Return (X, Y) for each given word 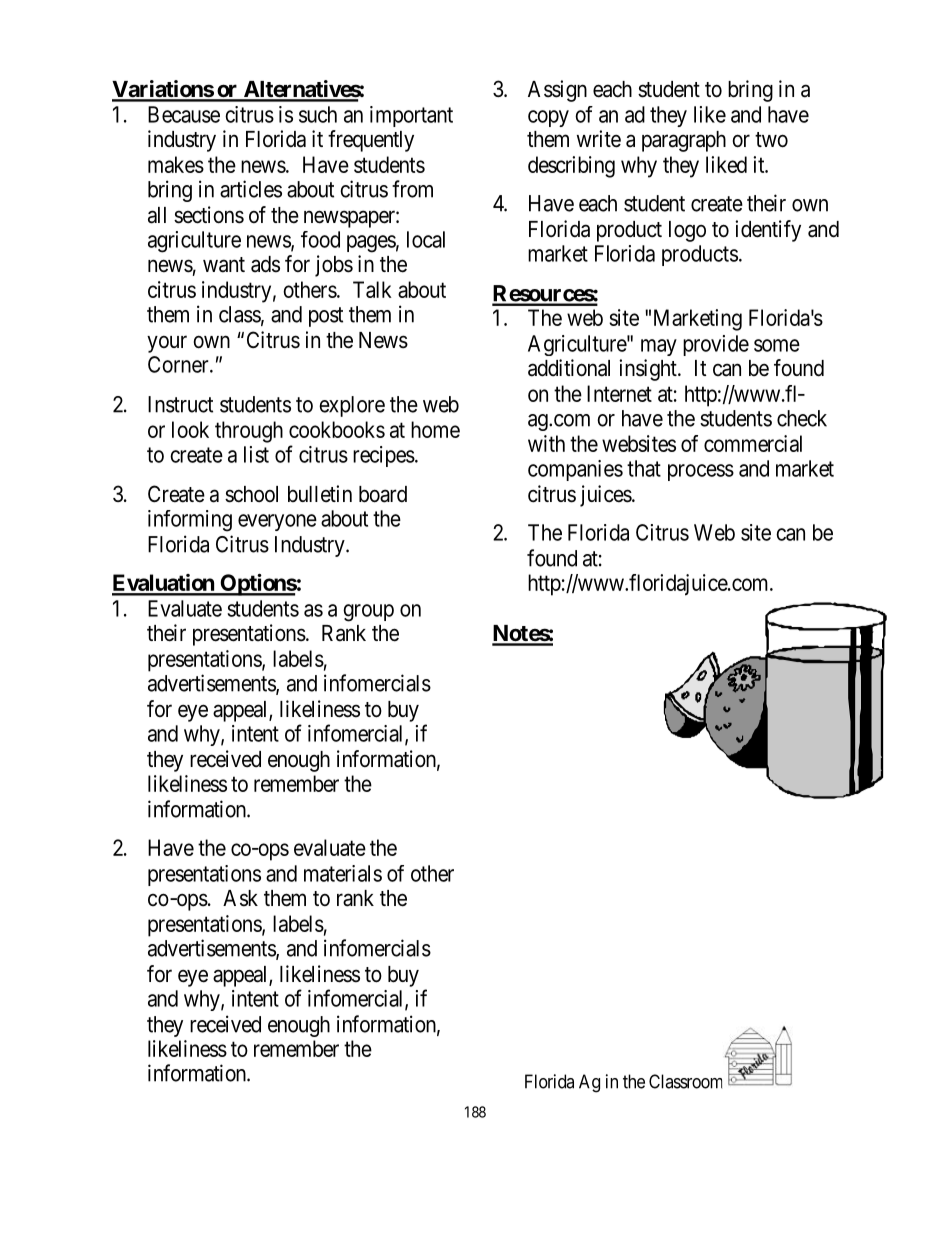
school (251, 494)
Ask (240, 898)
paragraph (684, 141)
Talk (372, 289)
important (411, 116)
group (368, 613)
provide (716, 345)
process (701, 472)
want (224, 265)
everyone (277, 522)
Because (184, 114)
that (644, 468)
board (383, 494)
